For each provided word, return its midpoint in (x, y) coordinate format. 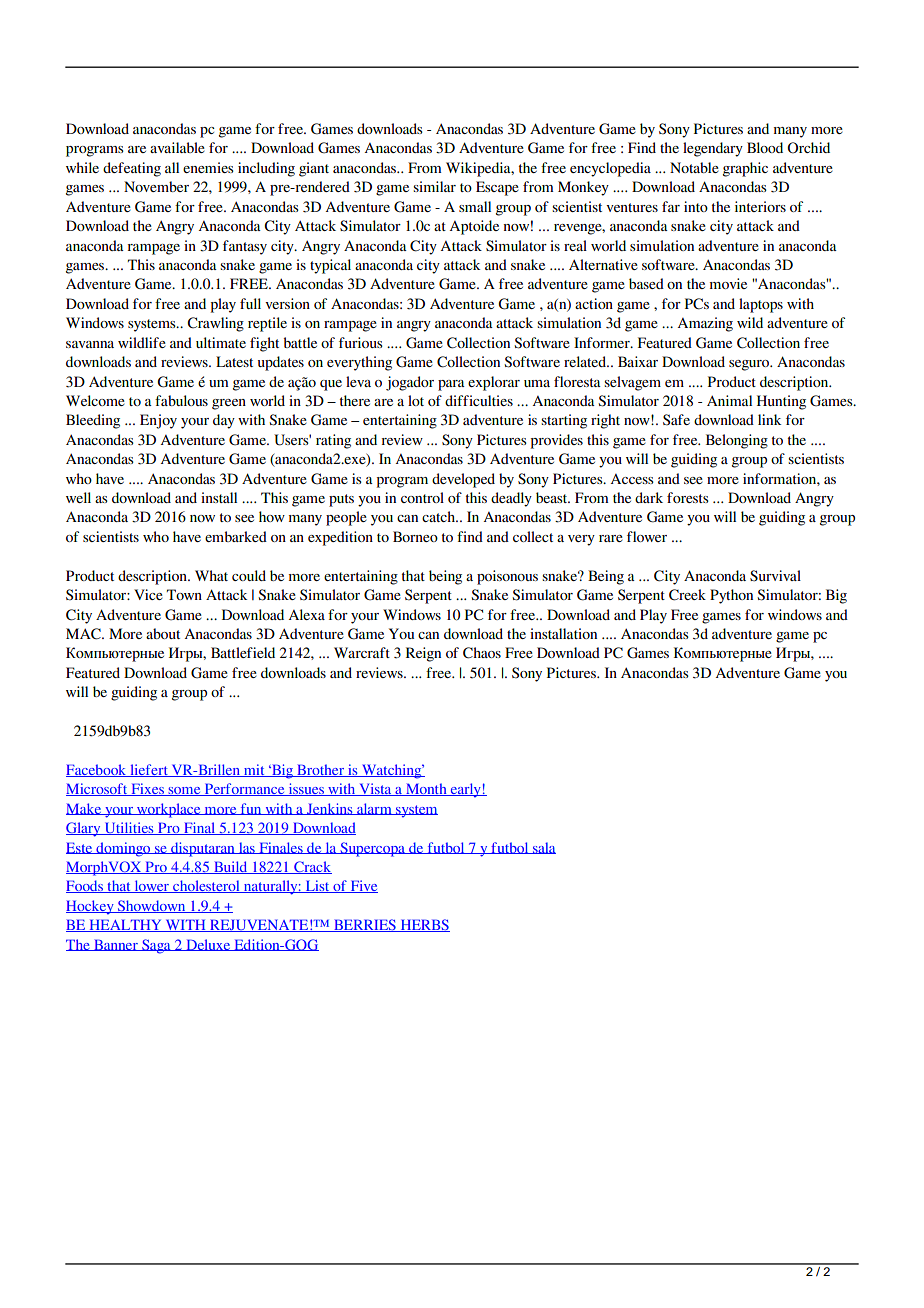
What (211, 575)
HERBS (424, 925)
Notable (694, 167)
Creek (687, 595)
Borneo (415, 536)
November (156, 186)
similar (434, 186)
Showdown (152, 906)
